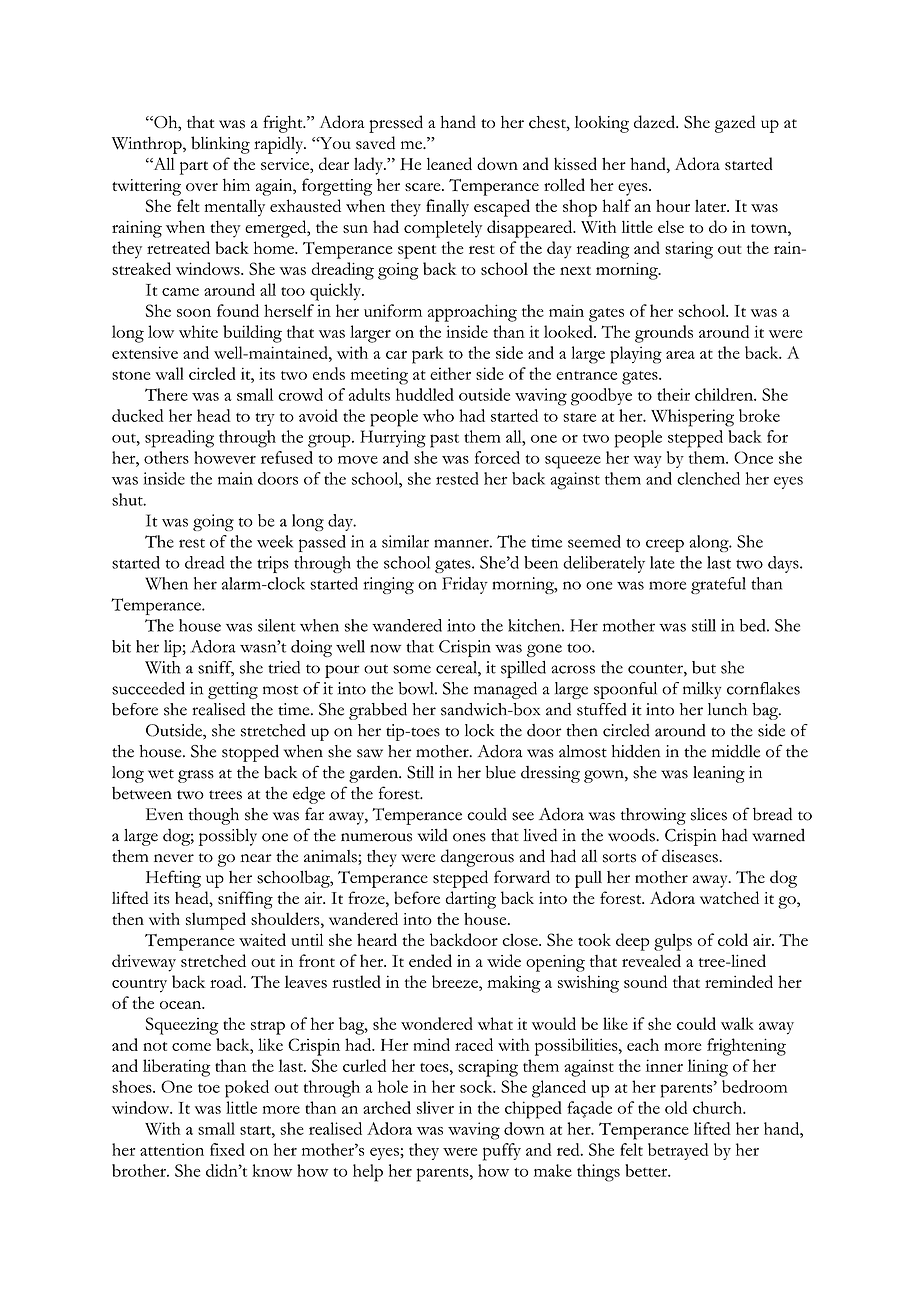  I want to click on white, so click(198, 331).
